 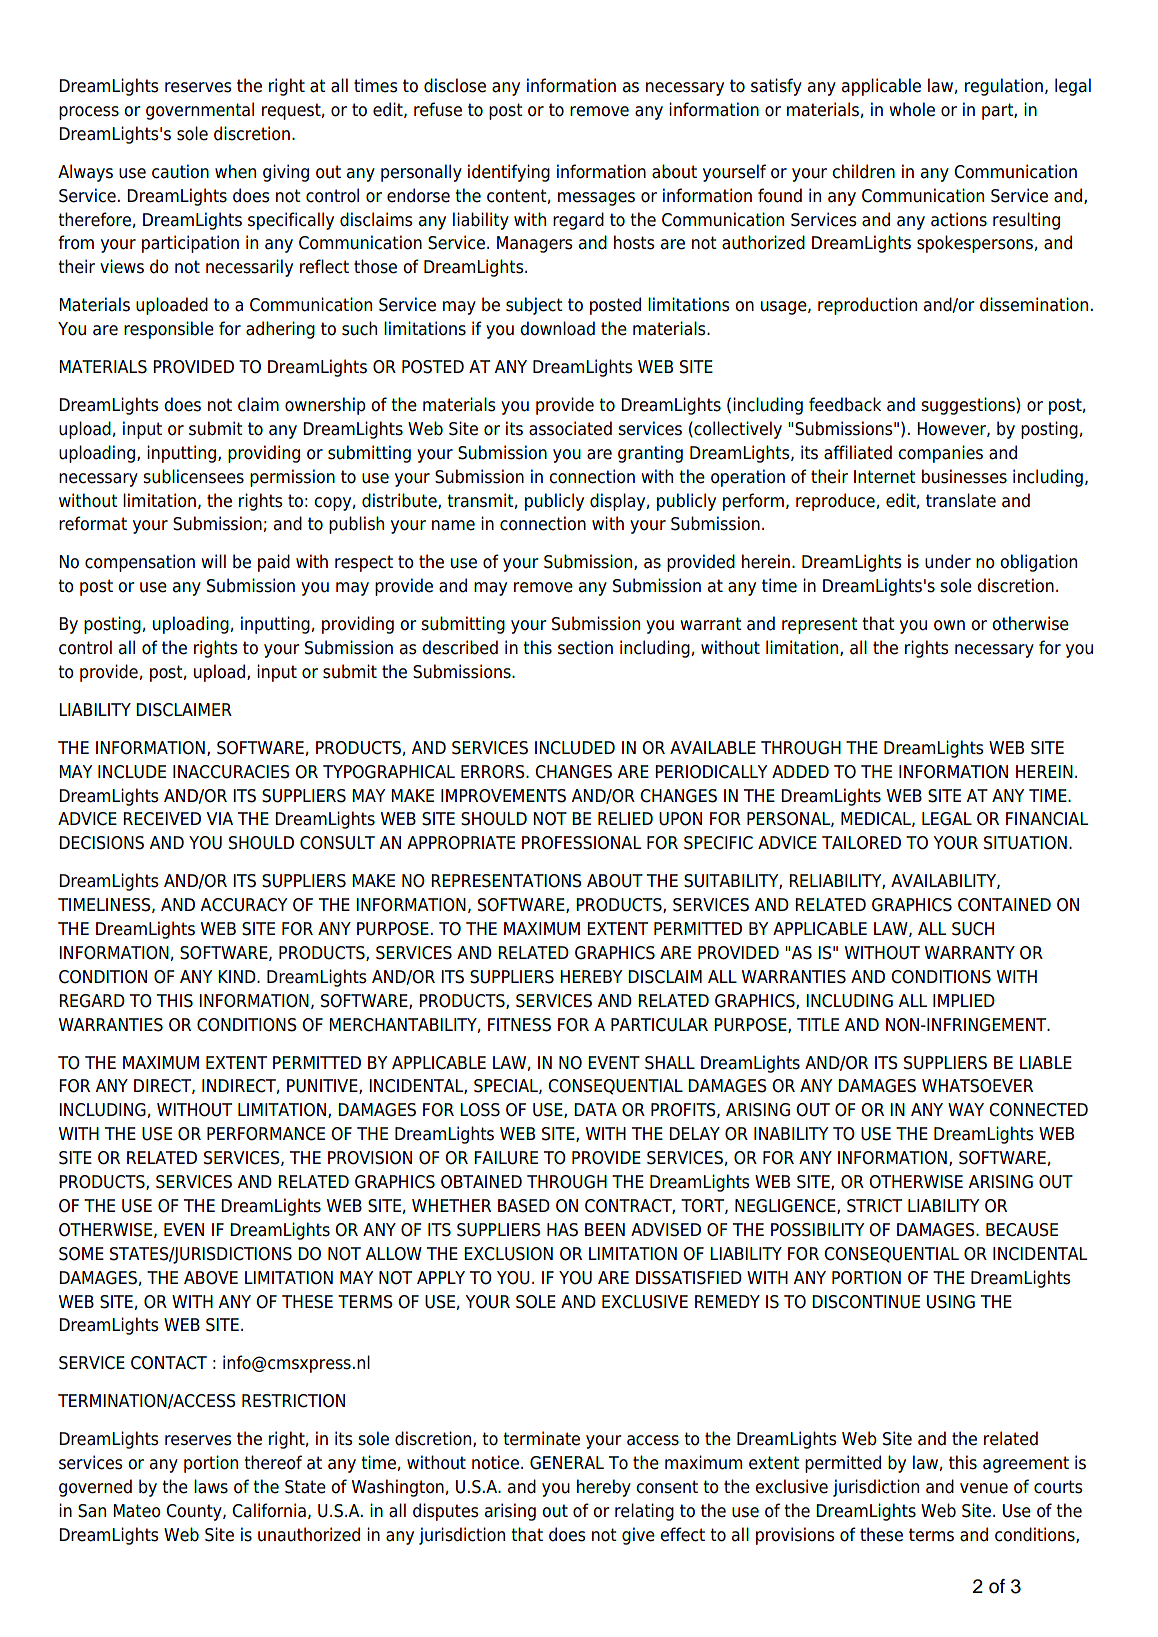 I want to click on FITNESS, so click(x=519, y=1025).
